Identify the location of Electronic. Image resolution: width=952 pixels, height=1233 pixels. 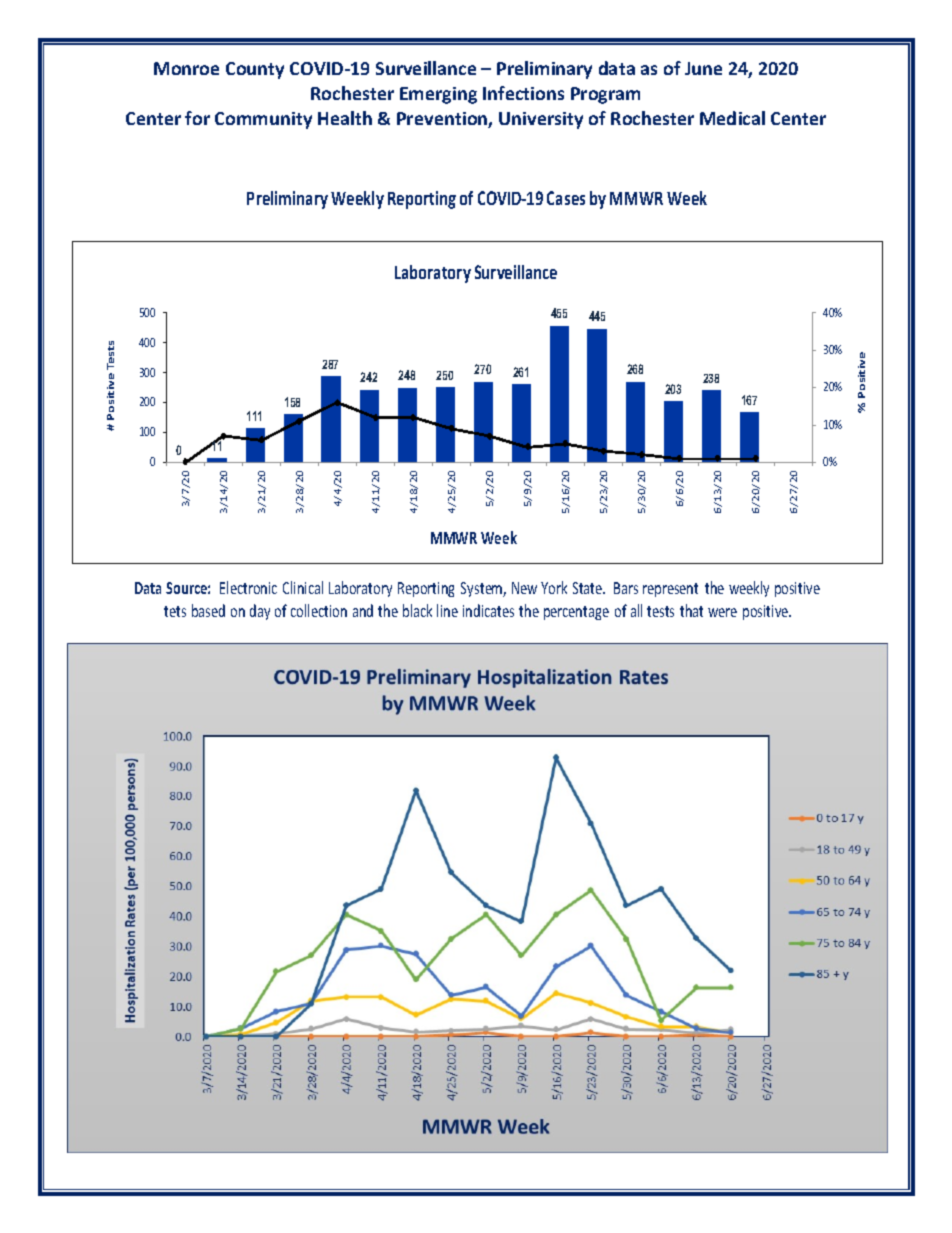
(248, 587).
